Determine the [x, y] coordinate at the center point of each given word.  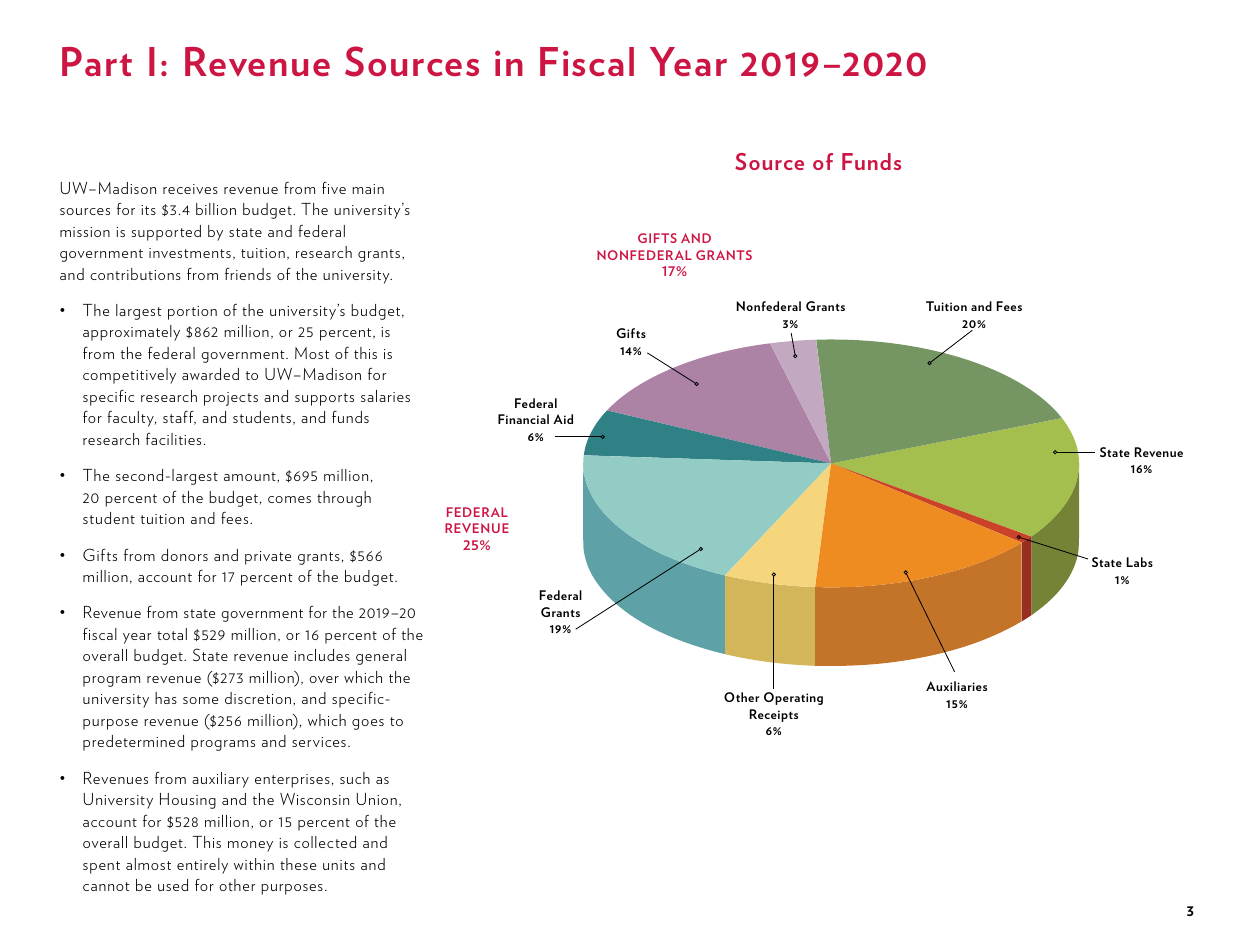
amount [251, 477]
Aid [563, 419]
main [368, 189]
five [334, 188]
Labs [1140, 562]
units [339, 865]
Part [97, 61]
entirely [202, 866]
